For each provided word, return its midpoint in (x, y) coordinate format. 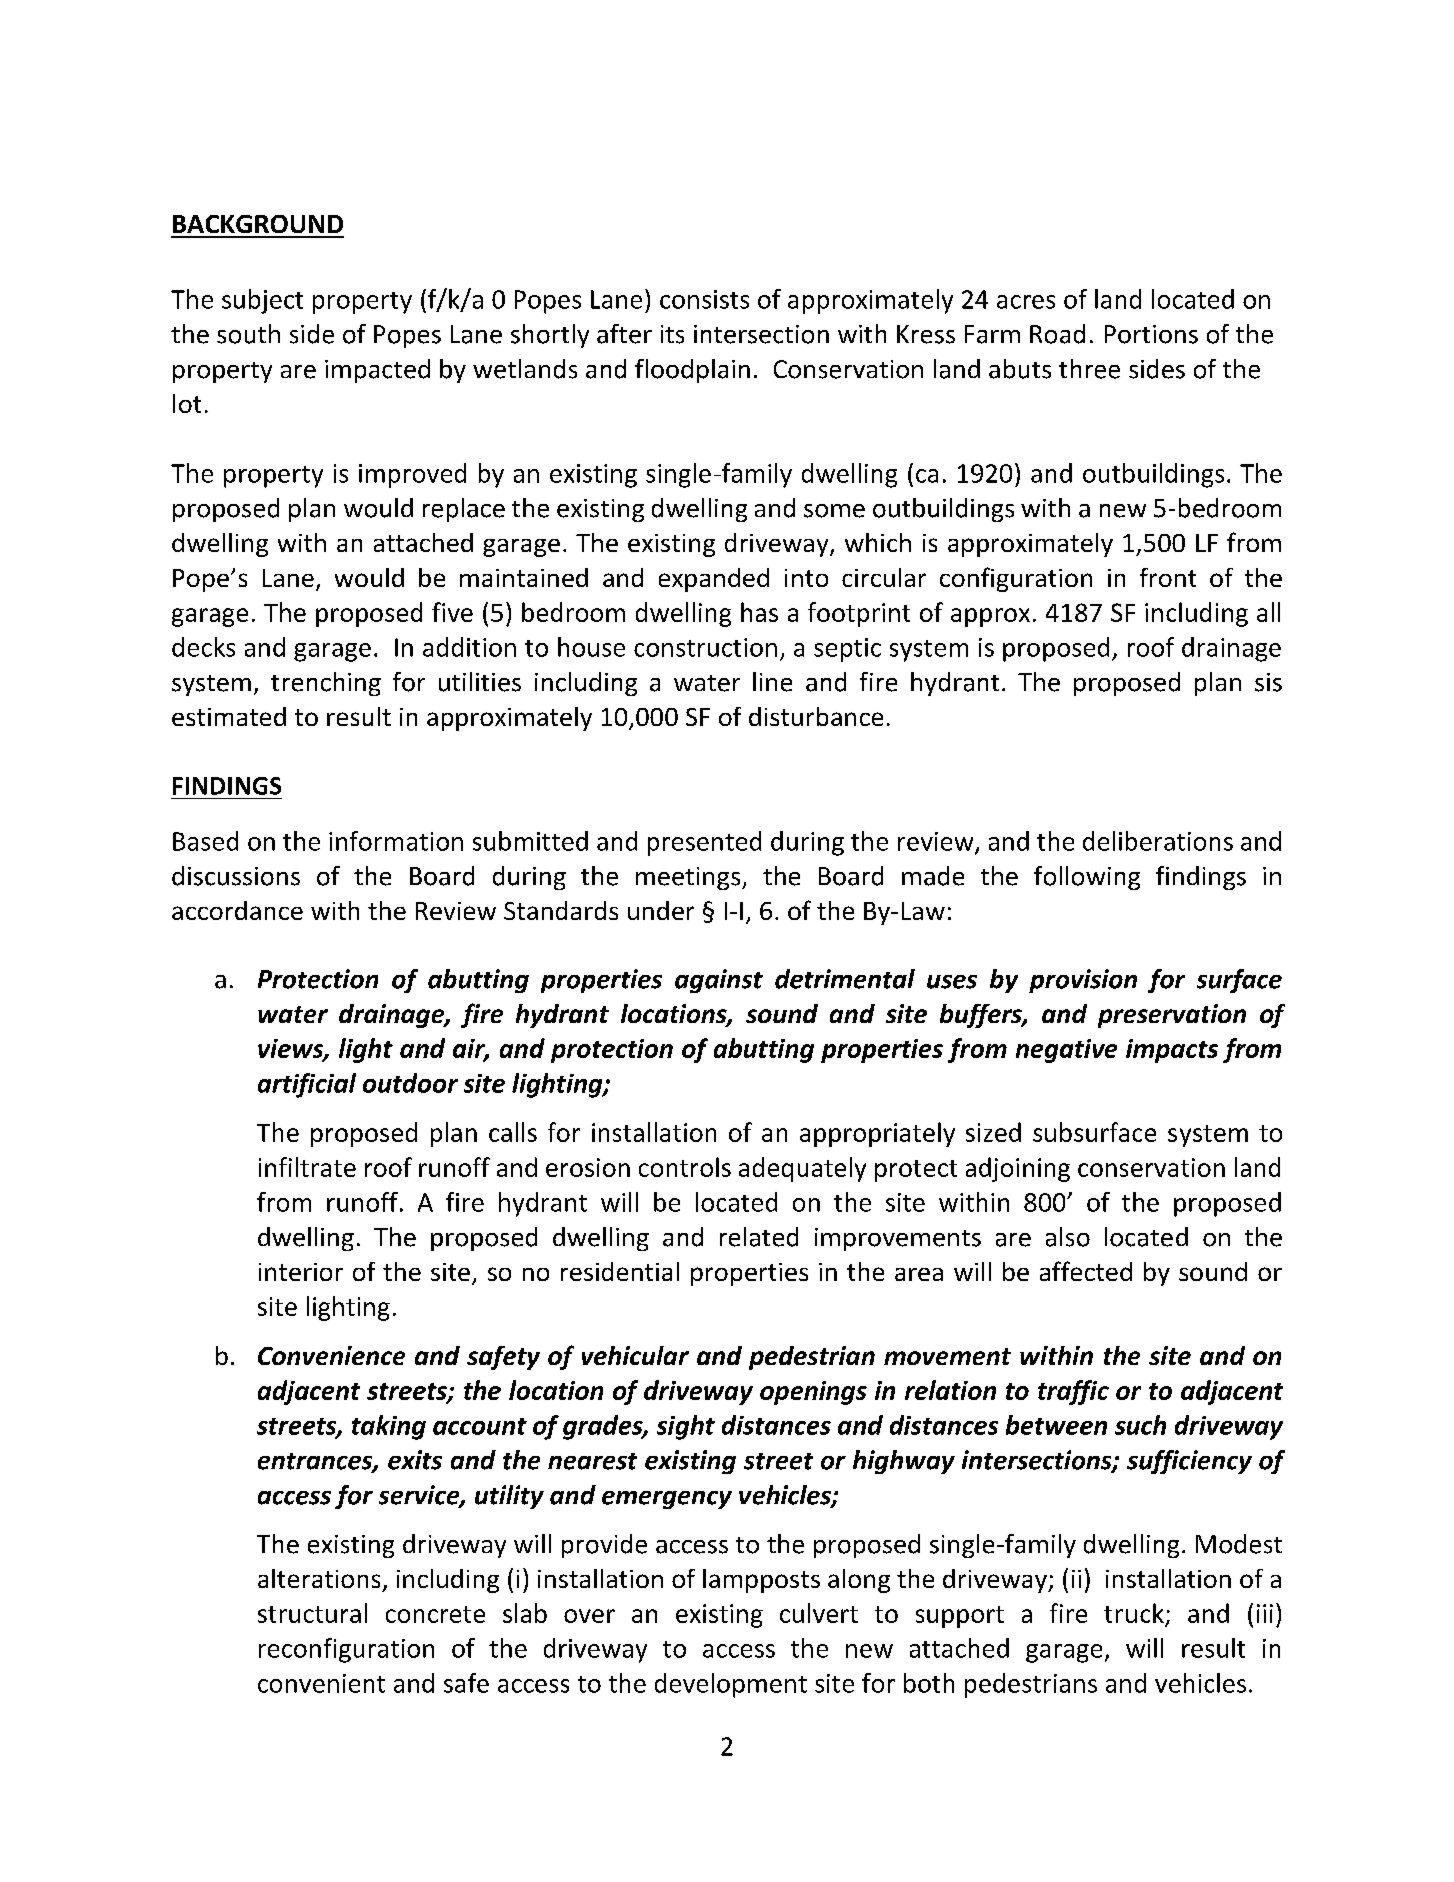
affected (1086, 1271)
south (248, 334)
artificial (307, 1085)
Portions (1151, 334)
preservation (1172, 1016)
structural (312, 1613)
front (1168, 577)
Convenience (331, 1355)
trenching (326, 684)
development (731, 1685)
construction (705, 647)
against (719, 981)
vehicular (635, 1355)
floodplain (692, 371)
